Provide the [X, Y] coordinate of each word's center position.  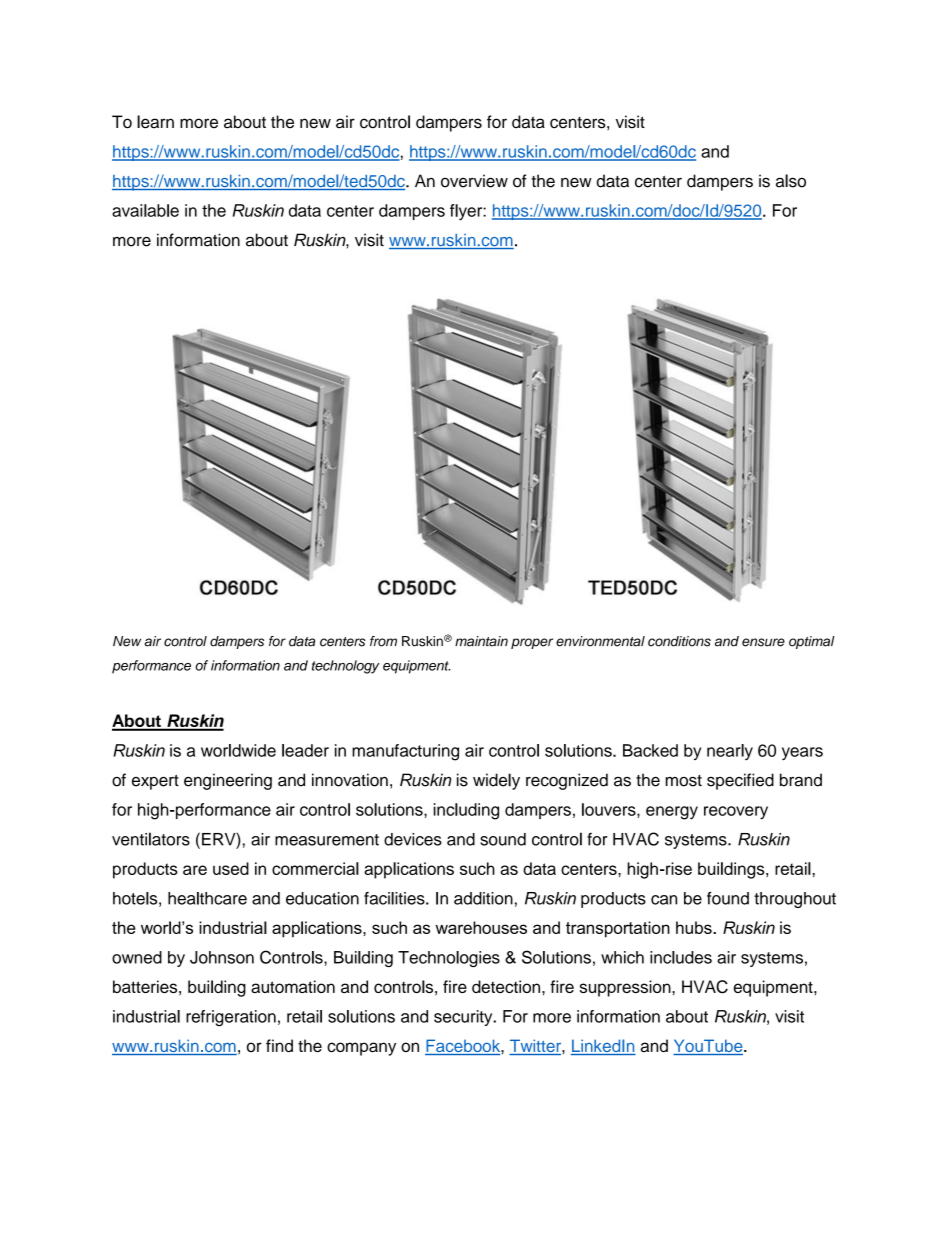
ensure [763, 642]
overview [474, 181]
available [145, 210]
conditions [679, 641]
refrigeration [231, 1018]
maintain [481, 641]
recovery [736, 813]
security [464, 1018]
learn [155, 122]
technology [345, 667]
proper [532, 643]
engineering [228, 781]
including [466, 811]
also [791, 181]
